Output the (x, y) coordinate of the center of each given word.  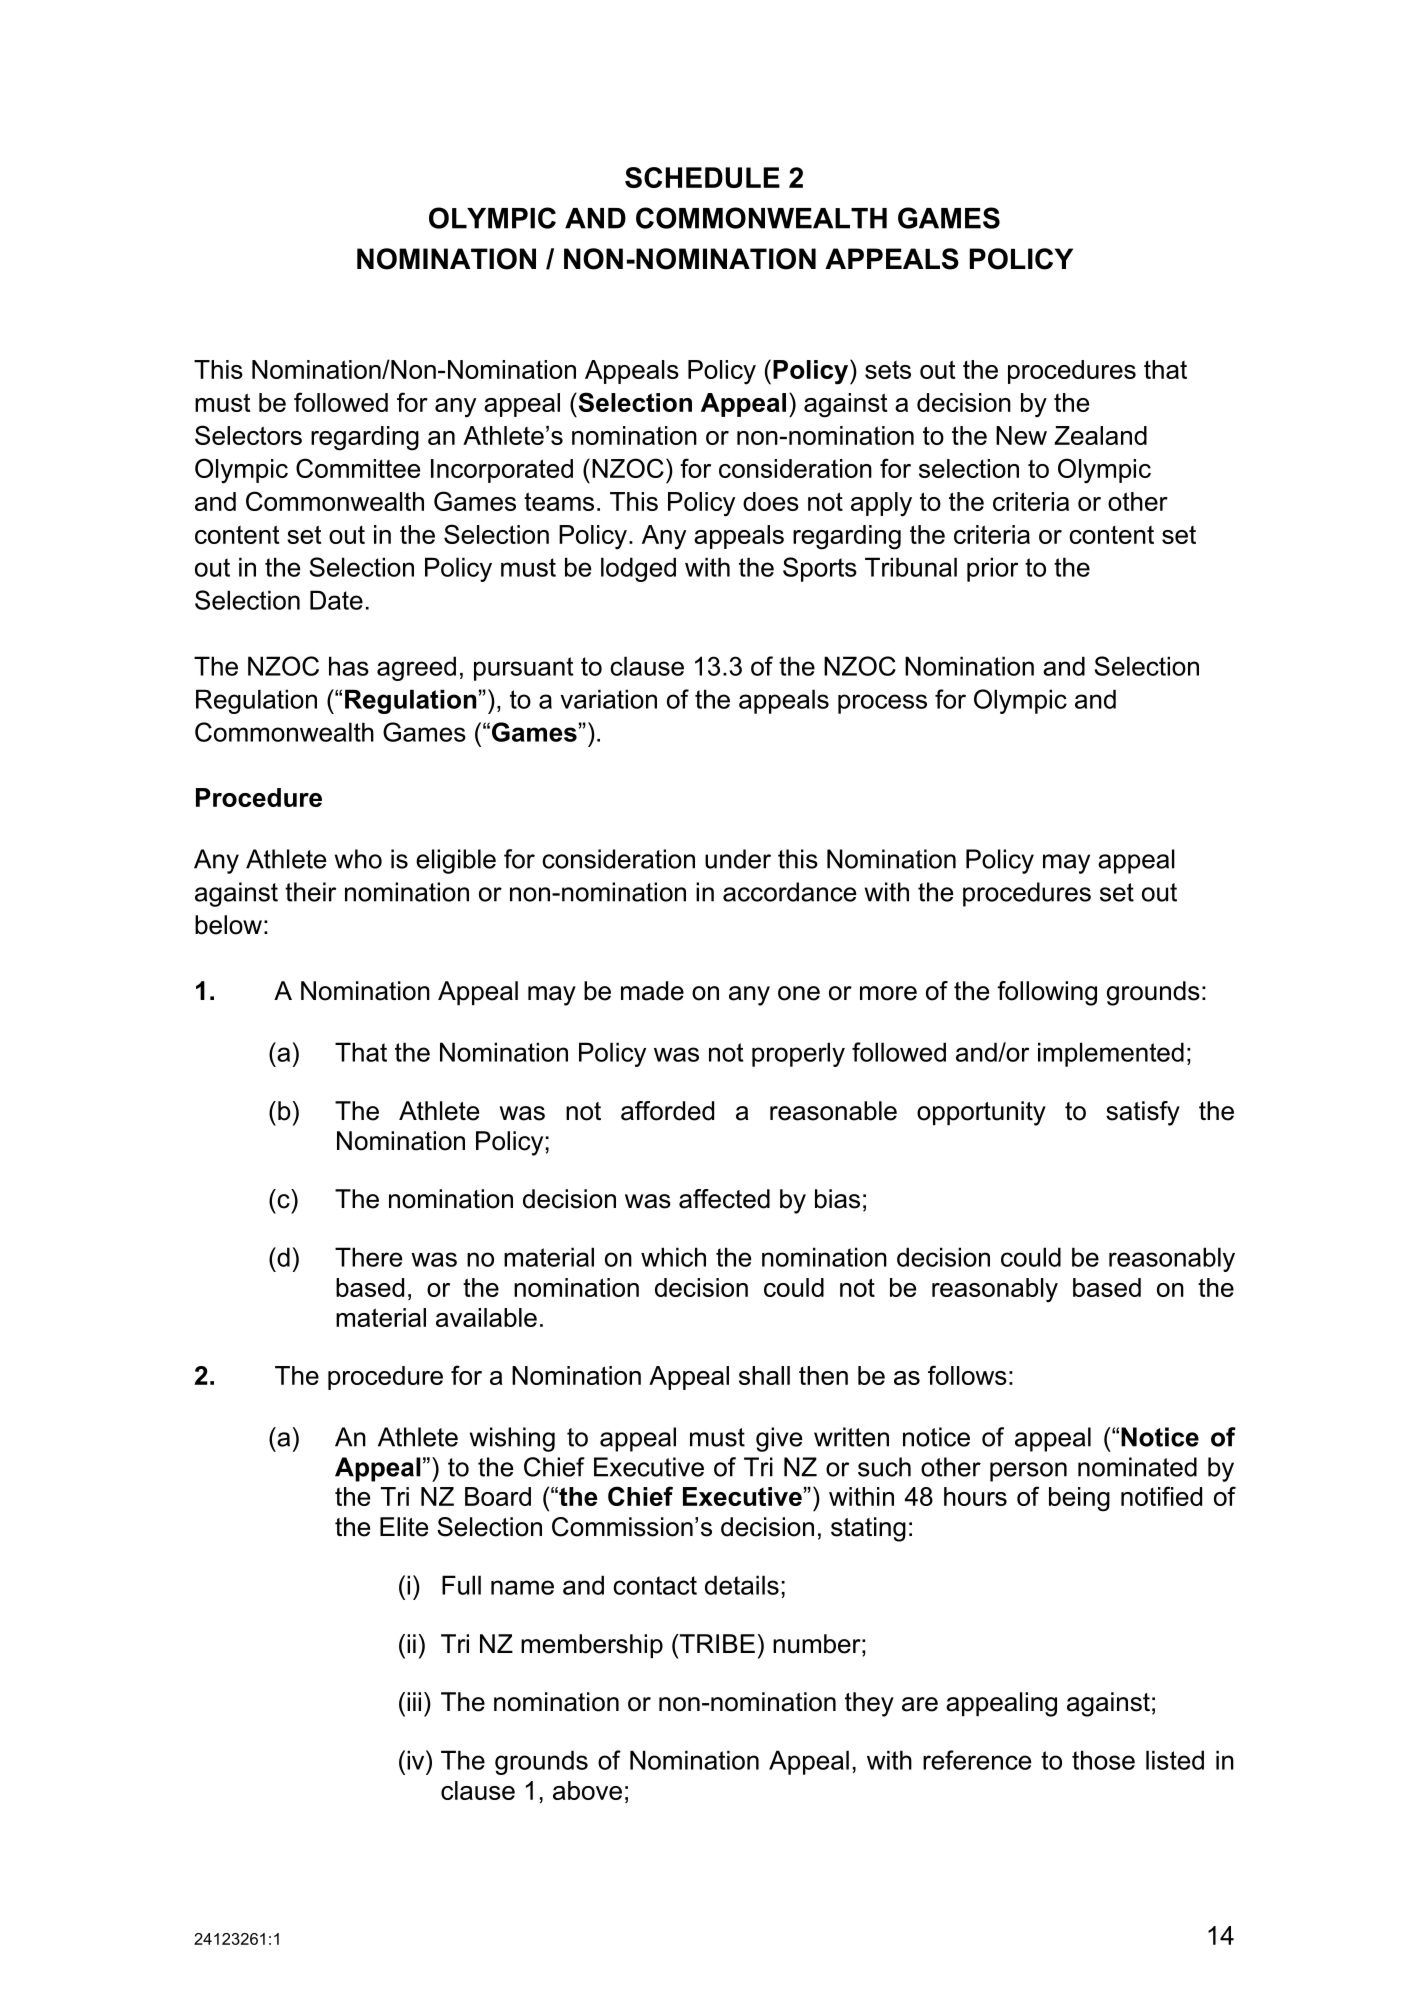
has (349, 666)
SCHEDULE (702, 177)
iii (414, 1701)
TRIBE (716, 1643)
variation (608, 699)
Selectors (248, 435)
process (882, 704)
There (368, 1257)
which (673, 1257)
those (1103, 1760)
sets (888, 370)
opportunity (981, 1113)
